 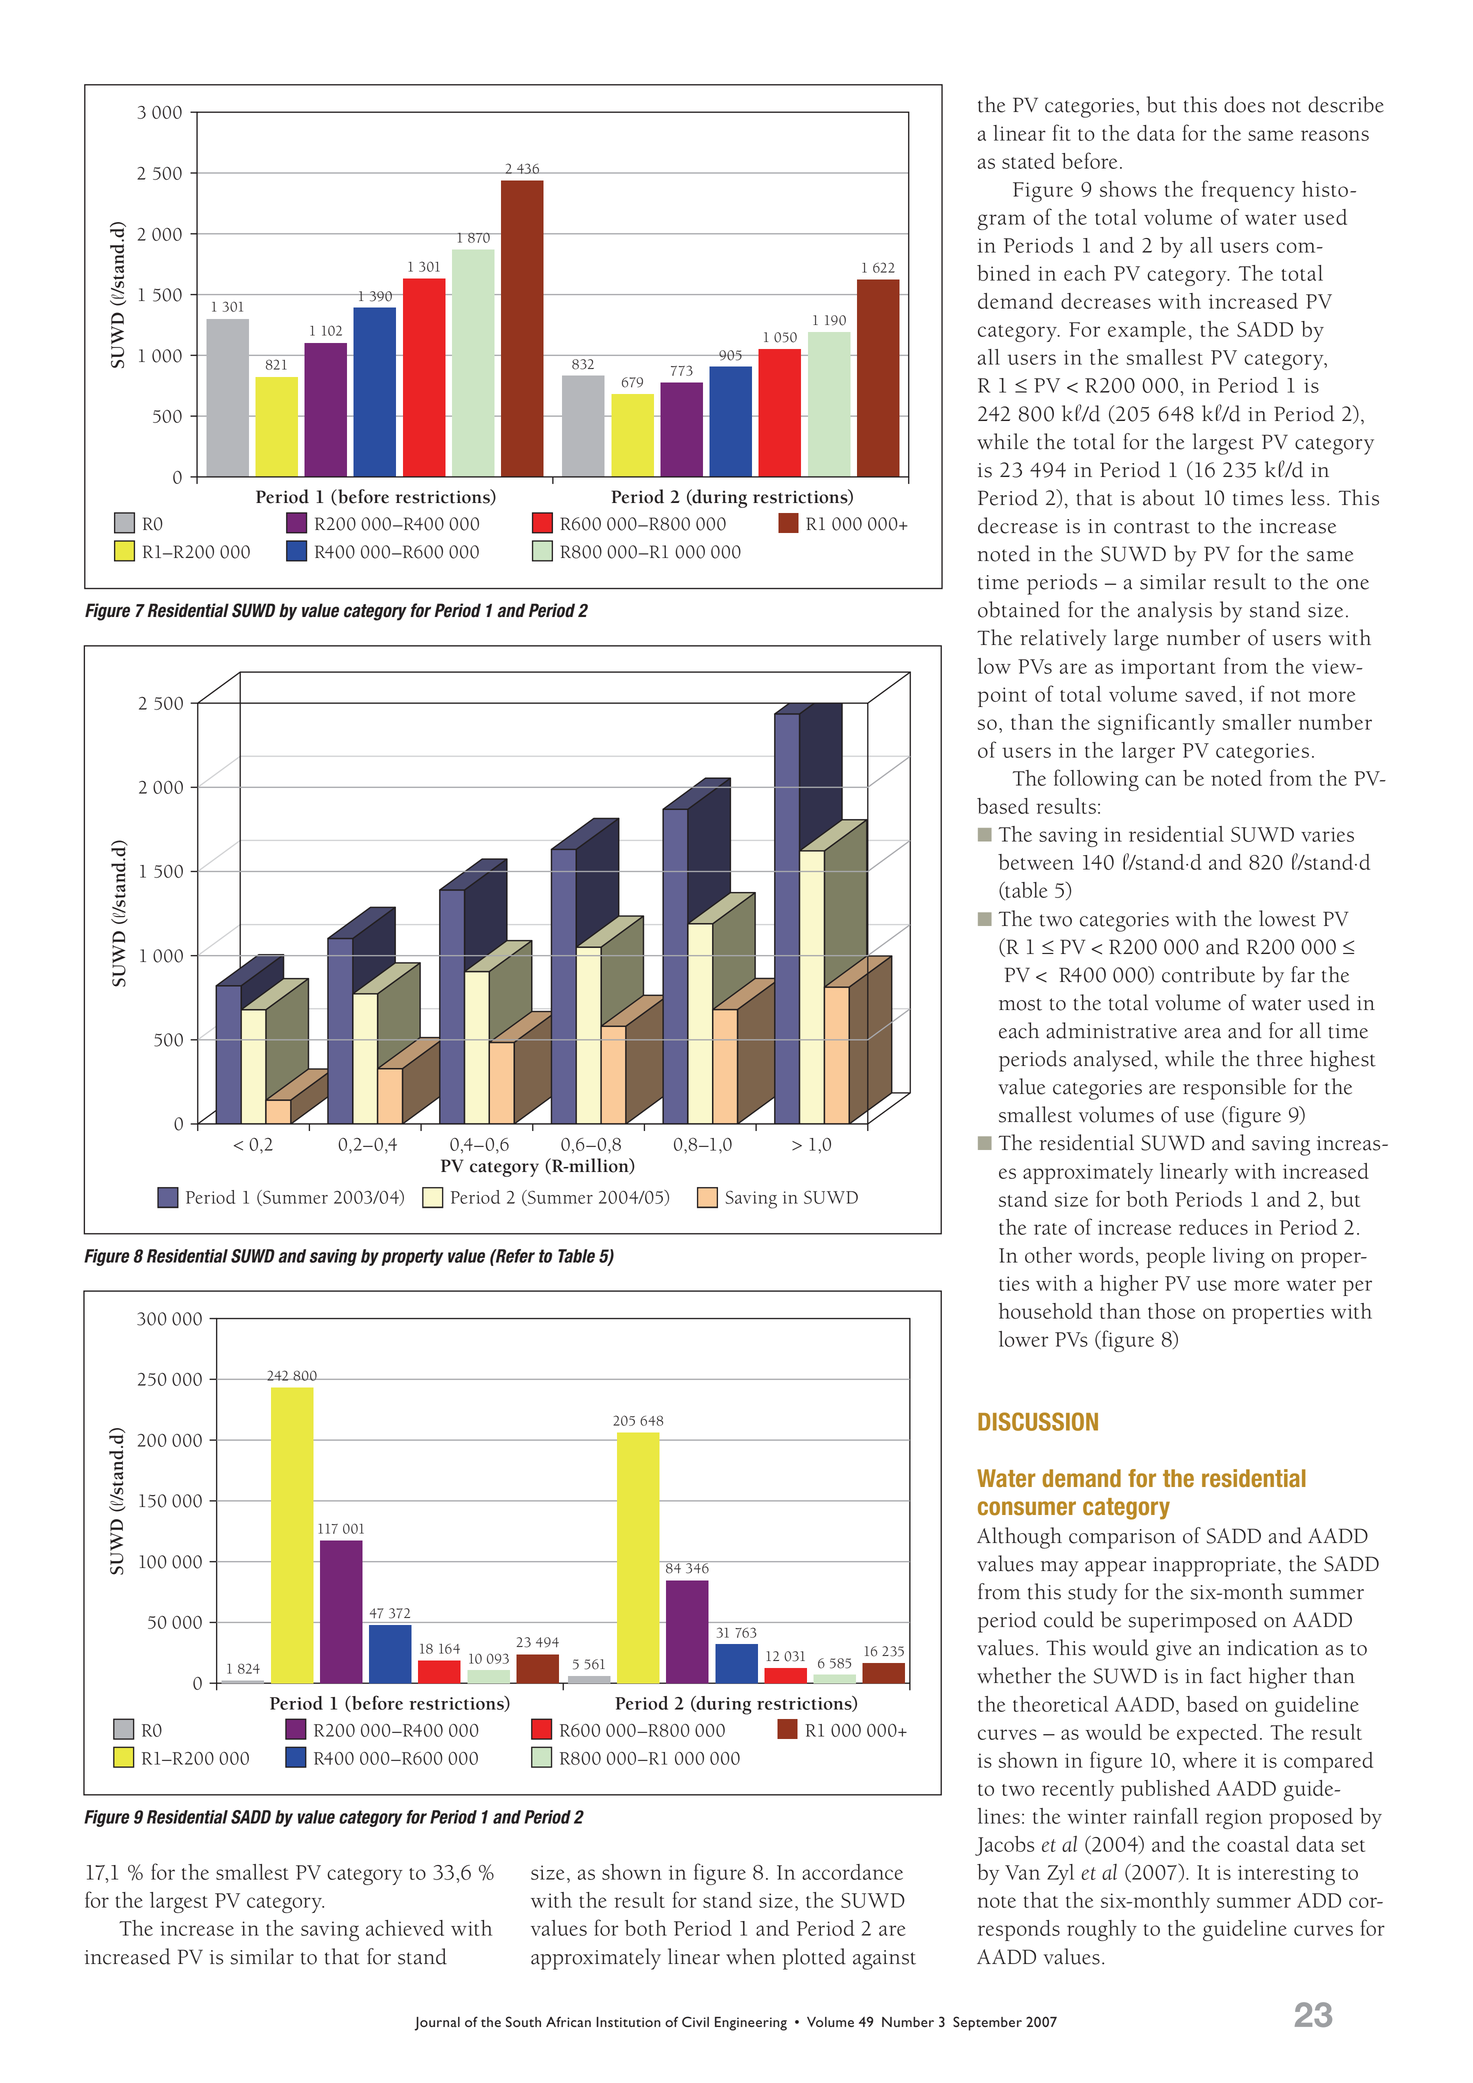 What do you see at coordinates (1214, 1567) in the document?
I see `inappropriate` at bounding box center [1214, 1567].
